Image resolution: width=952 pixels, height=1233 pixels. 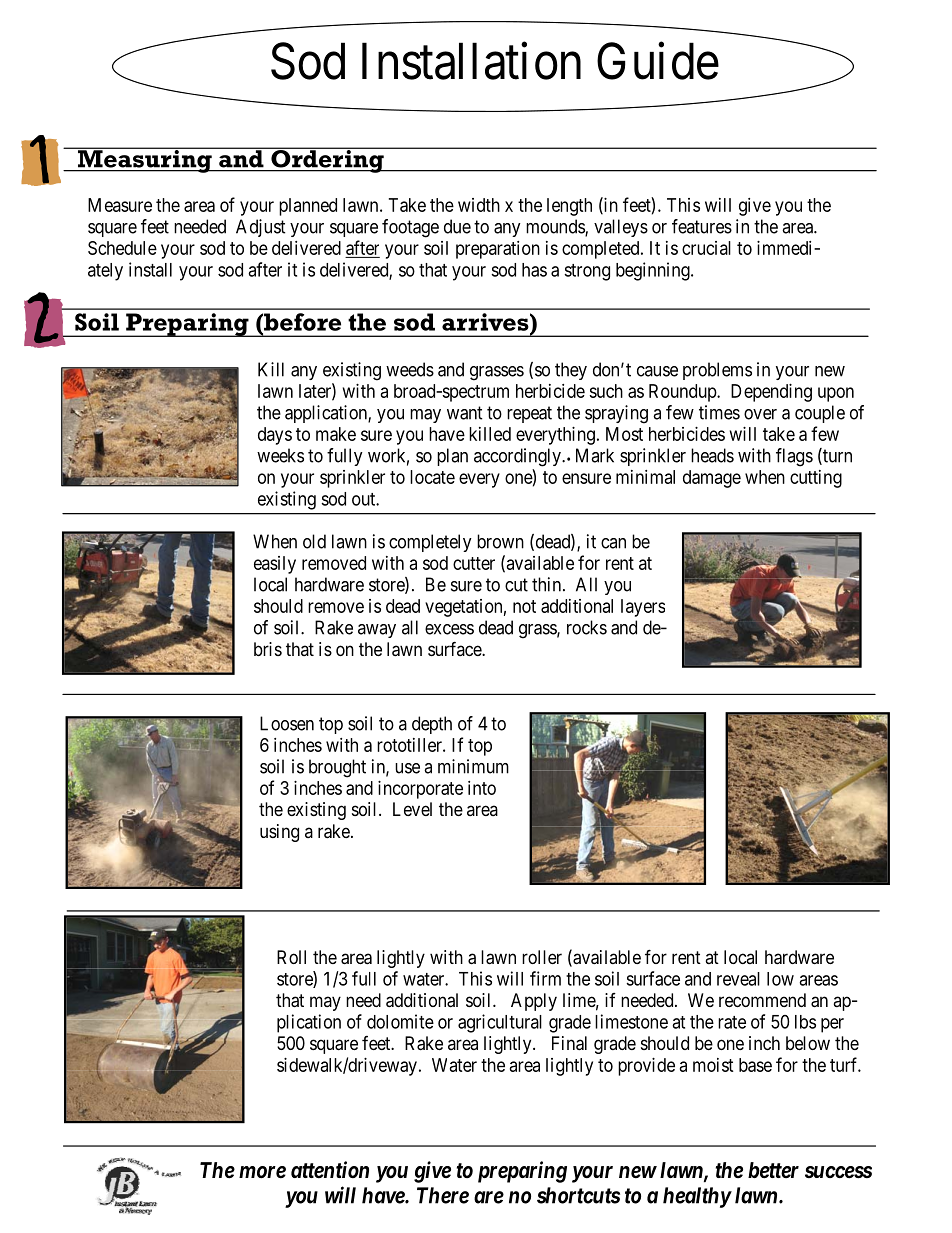 What do you see at coordinates (545, 978) in the page?
I see `firm` at bounding box center [545, 978].
